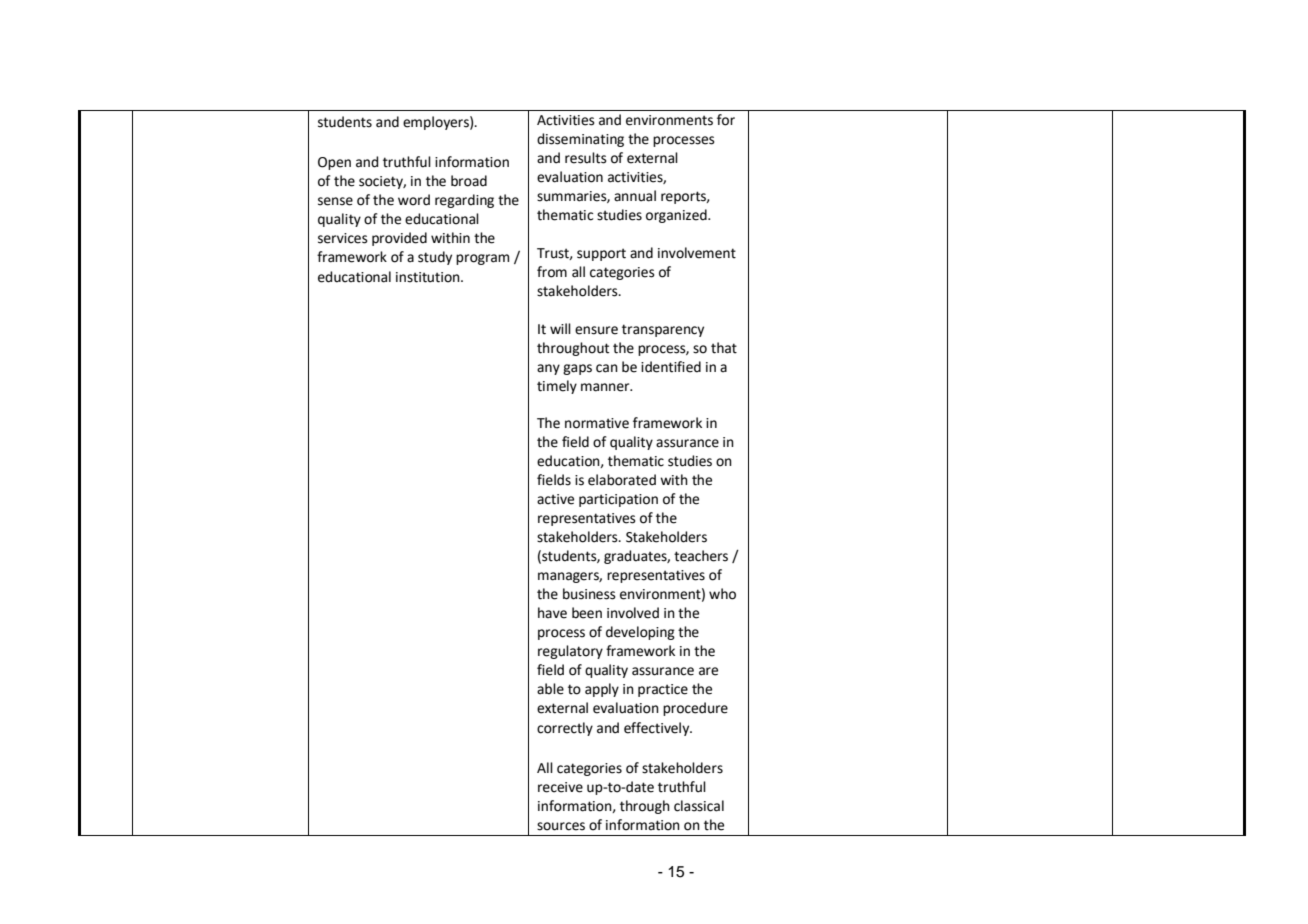 The image size is (1308, 924). Describe the element at coordinates (560, 787) in the screenshot. I see `receive` at that location.
